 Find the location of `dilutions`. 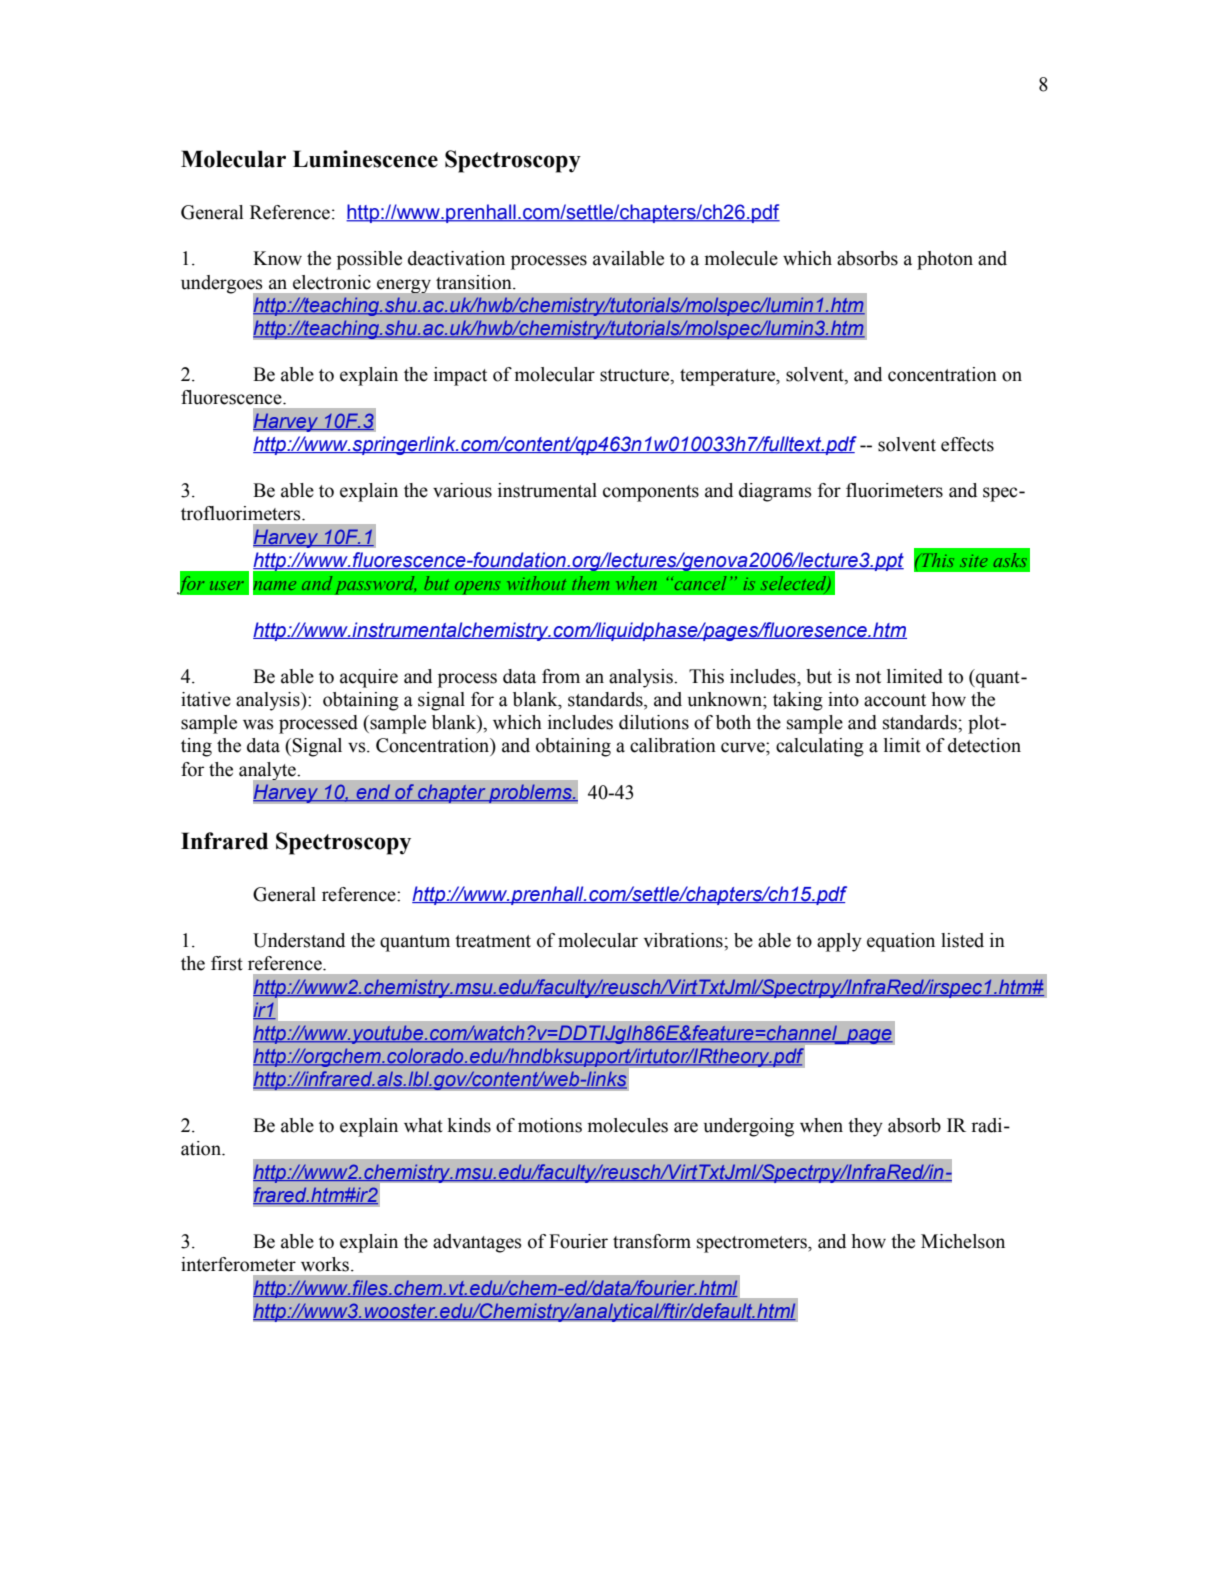

dilutions is located at coordinates (654, 722).
